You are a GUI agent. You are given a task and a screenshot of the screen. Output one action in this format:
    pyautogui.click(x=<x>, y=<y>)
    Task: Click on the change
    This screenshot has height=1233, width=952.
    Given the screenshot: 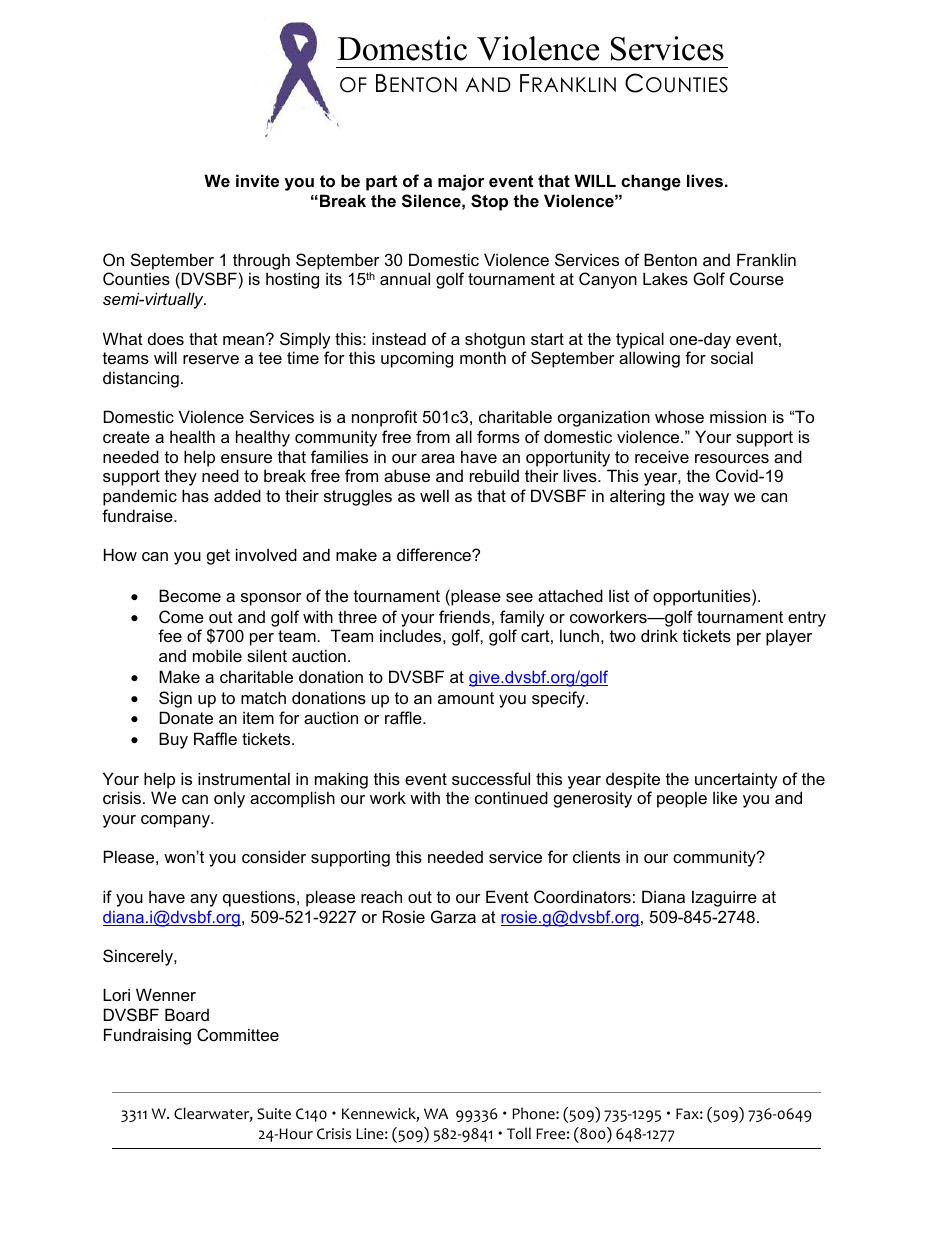 What is the action you would take?
    pyautogui.click(x=651, y=182)
